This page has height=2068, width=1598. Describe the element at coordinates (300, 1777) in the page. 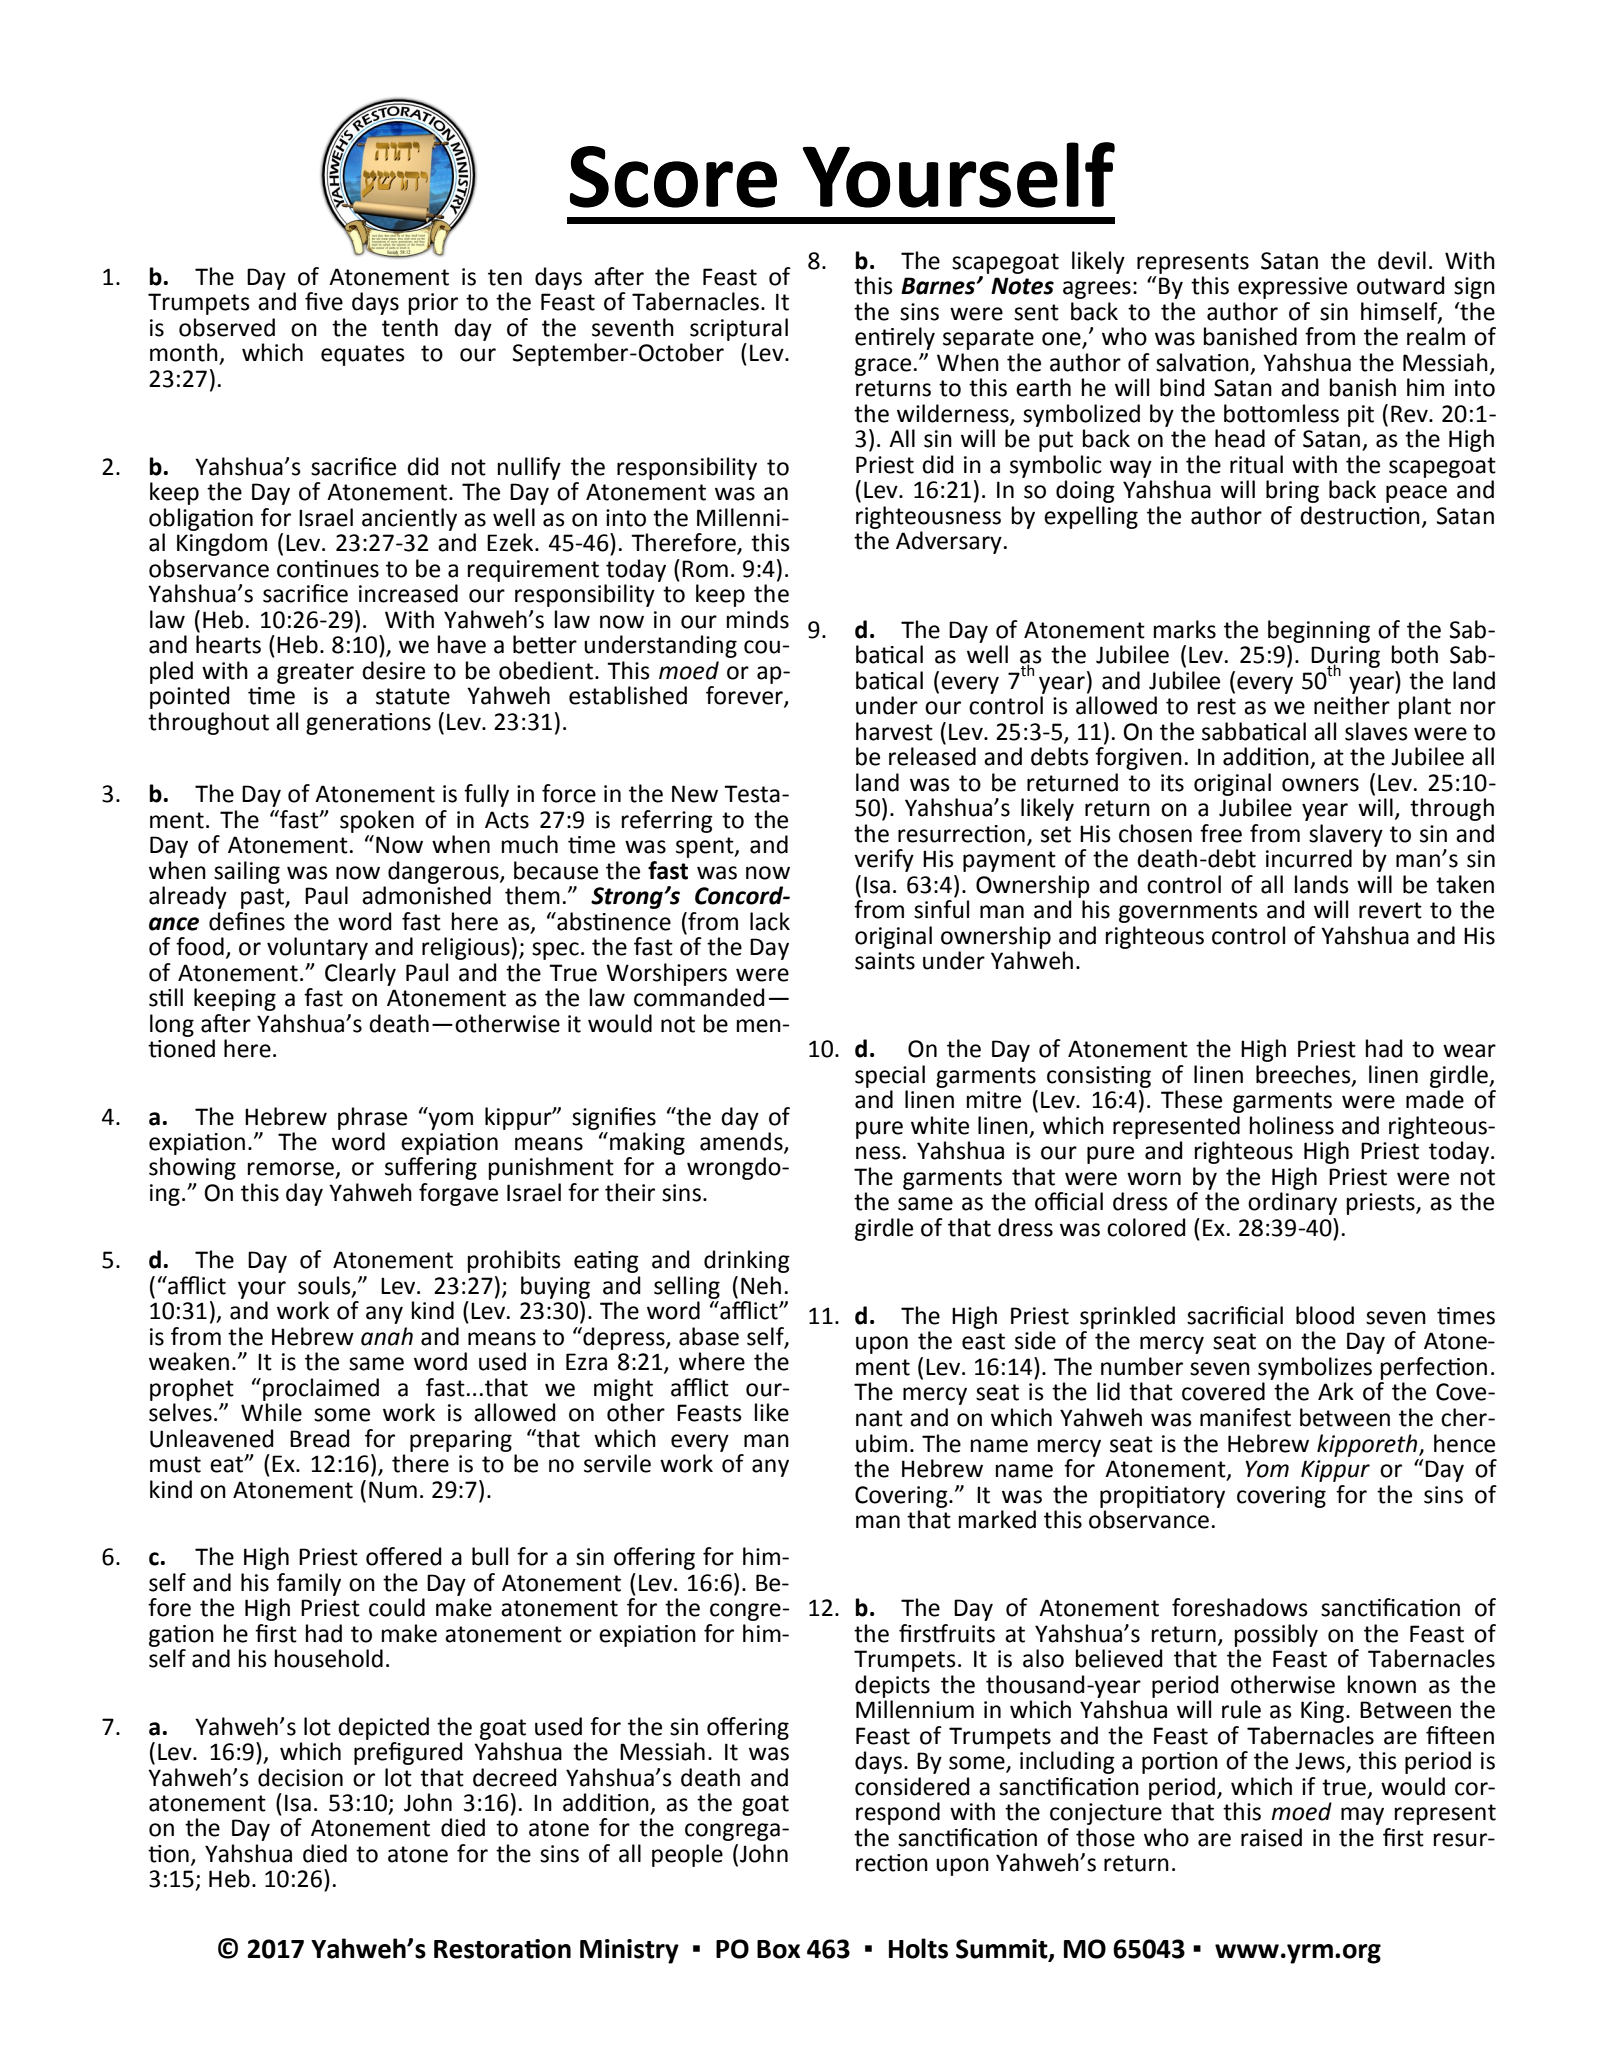

I see `decision` at that location.
